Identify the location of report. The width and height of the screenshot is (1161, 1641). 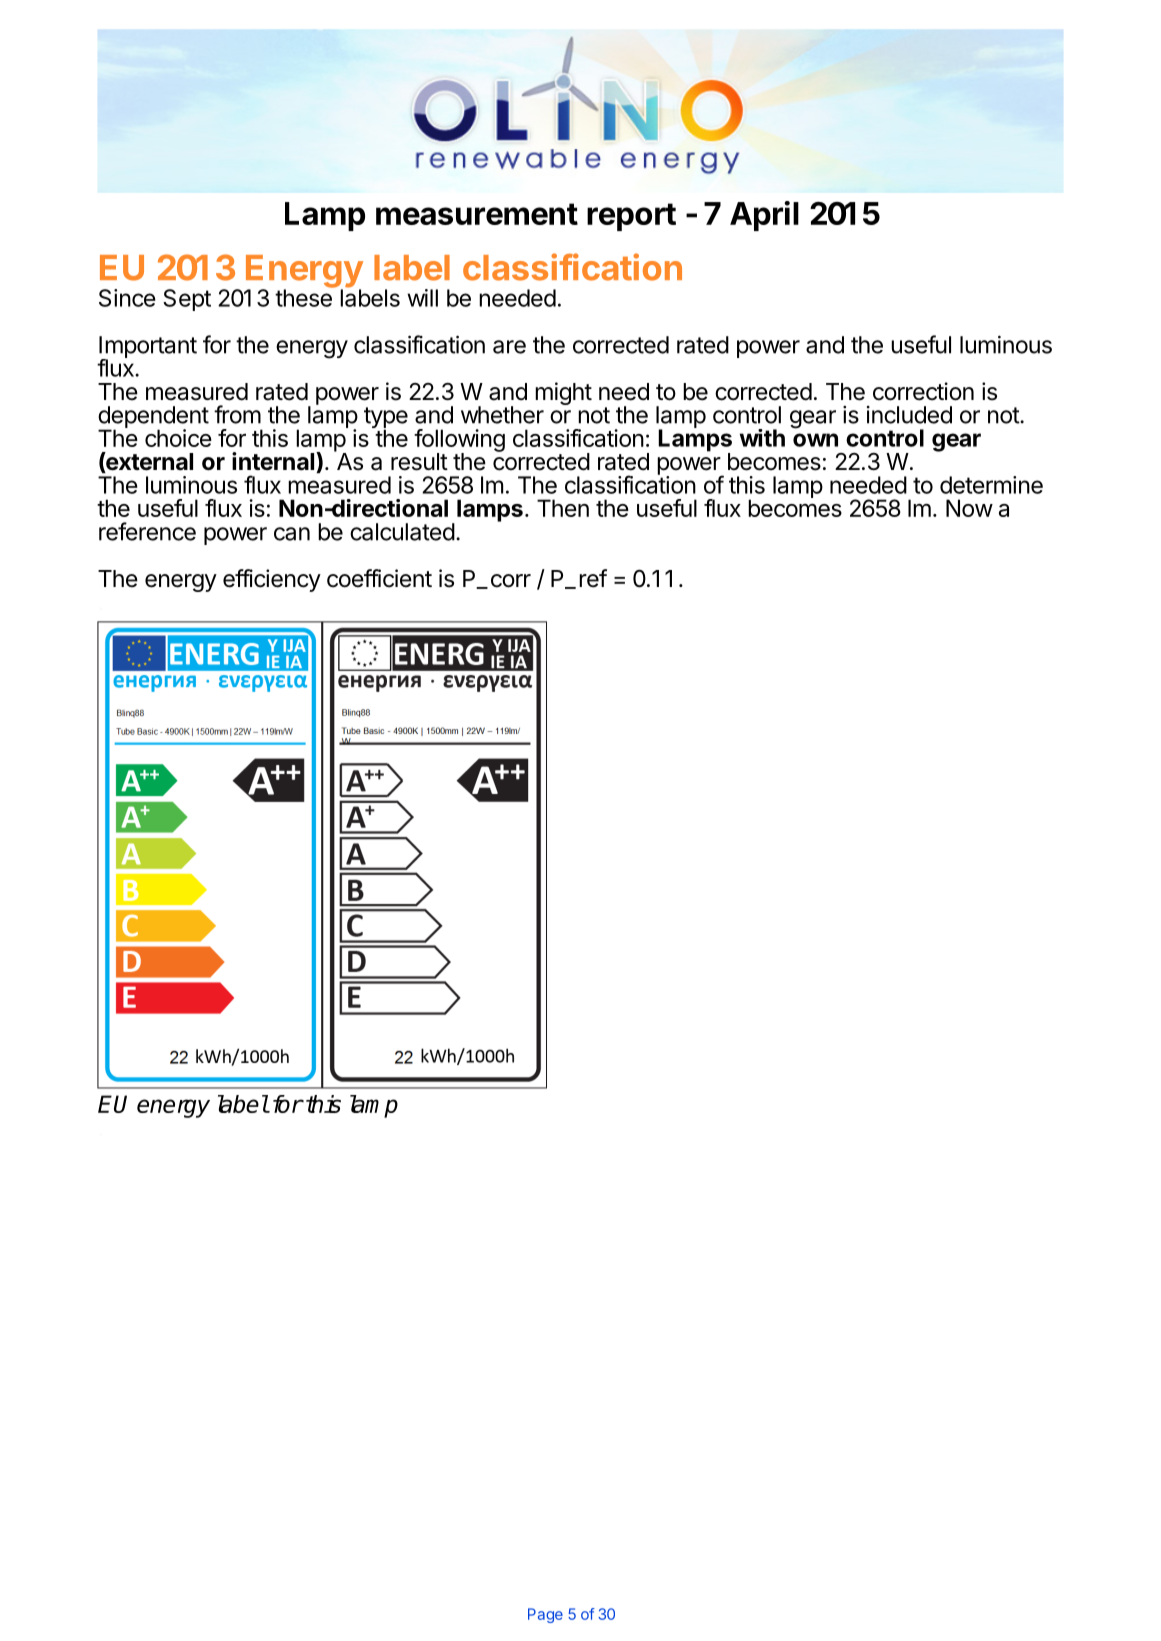
(631, 217).
